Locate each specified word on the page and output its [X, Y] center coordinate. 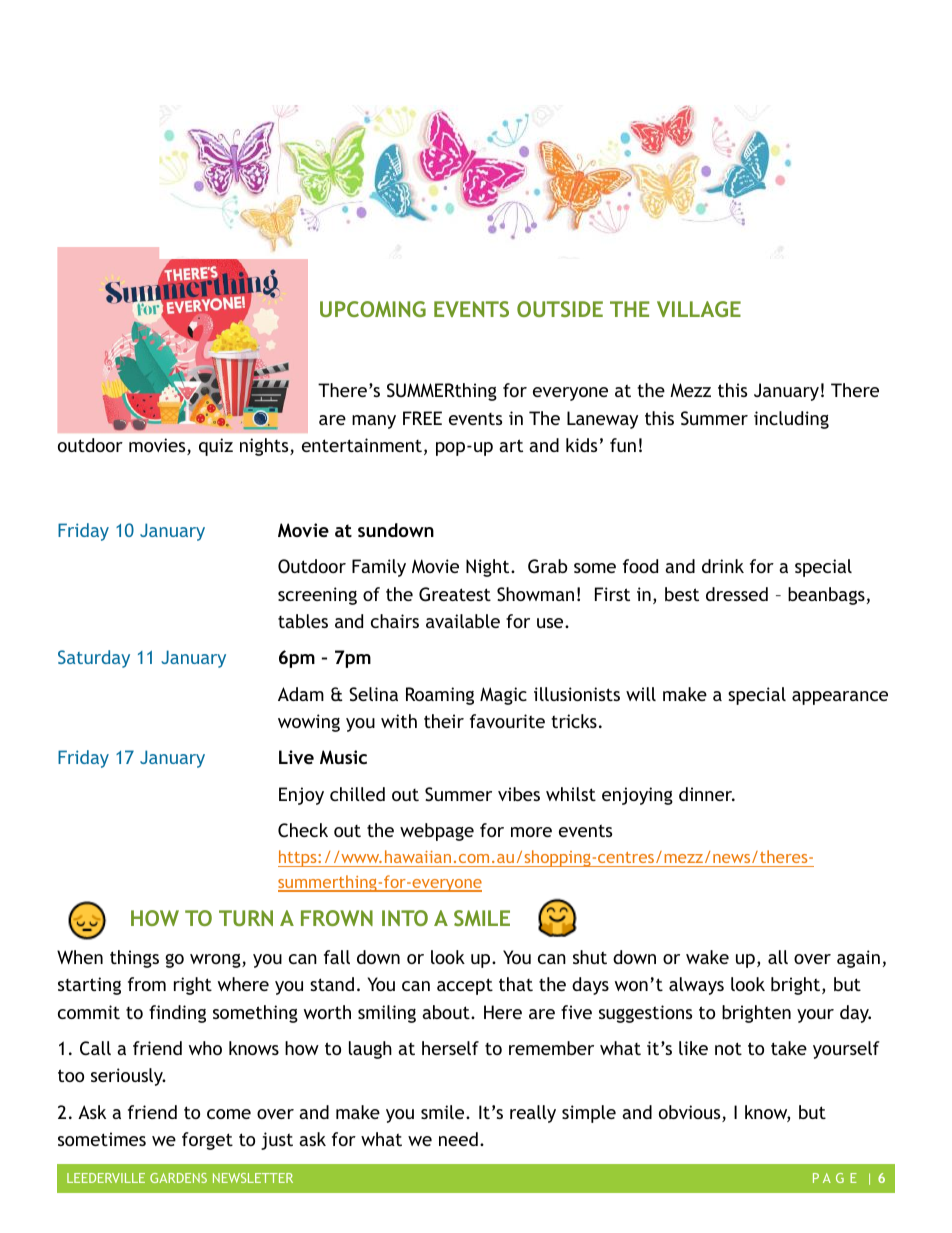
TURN [246, 918]
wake [707, 957]
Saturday [94, 659]
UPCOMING [373, 309]
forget [207, 1141]
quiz [216, 447]
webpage [437, 832]
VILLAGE [699, 309]
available [463, 621]
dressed [737, 594]
